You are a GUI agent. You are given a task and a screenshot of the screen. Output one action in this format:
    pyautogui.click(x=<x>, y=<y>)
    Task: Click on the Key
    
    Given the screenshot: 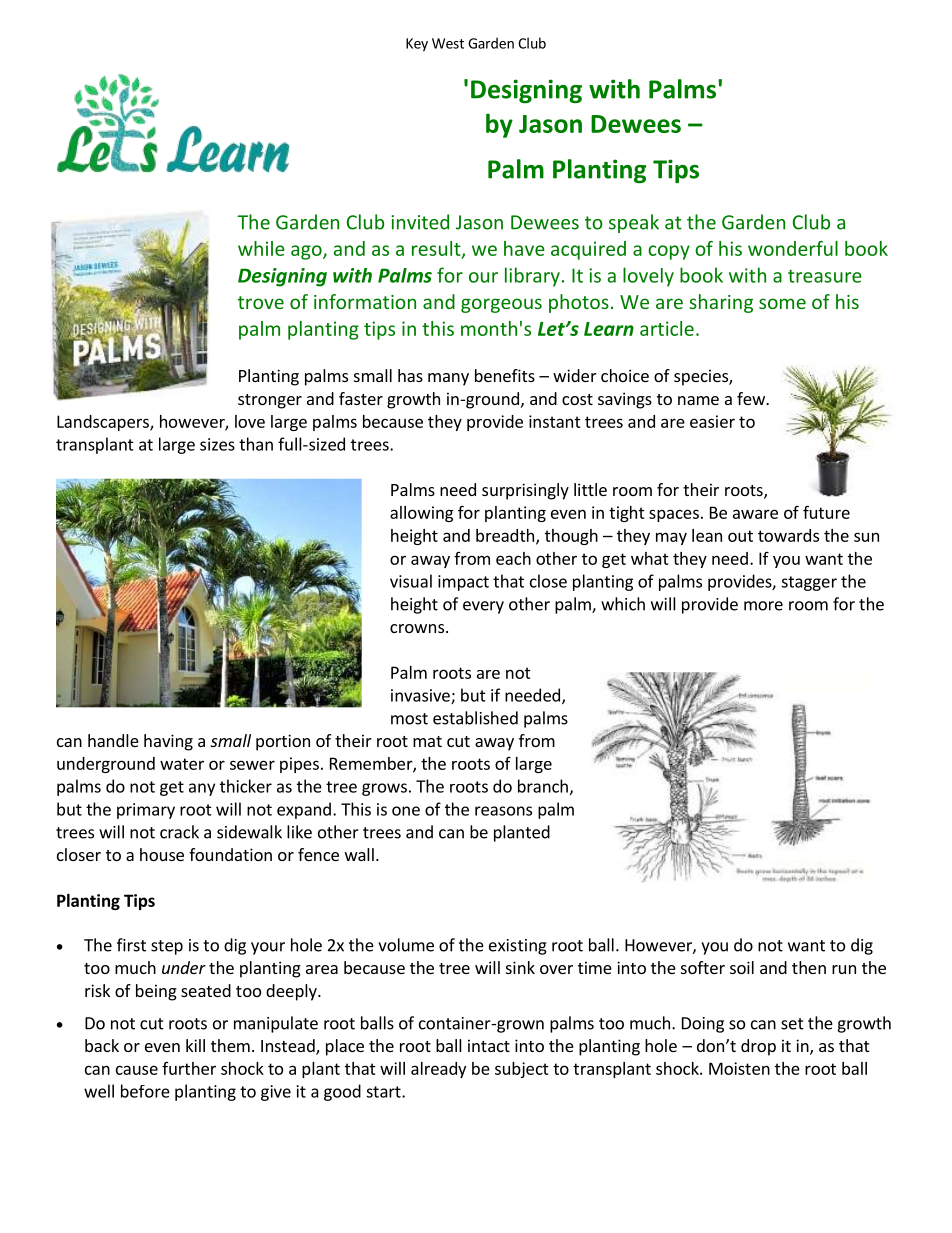 What is the action you would take?
    pyautogui.click(x=417, y=45)
